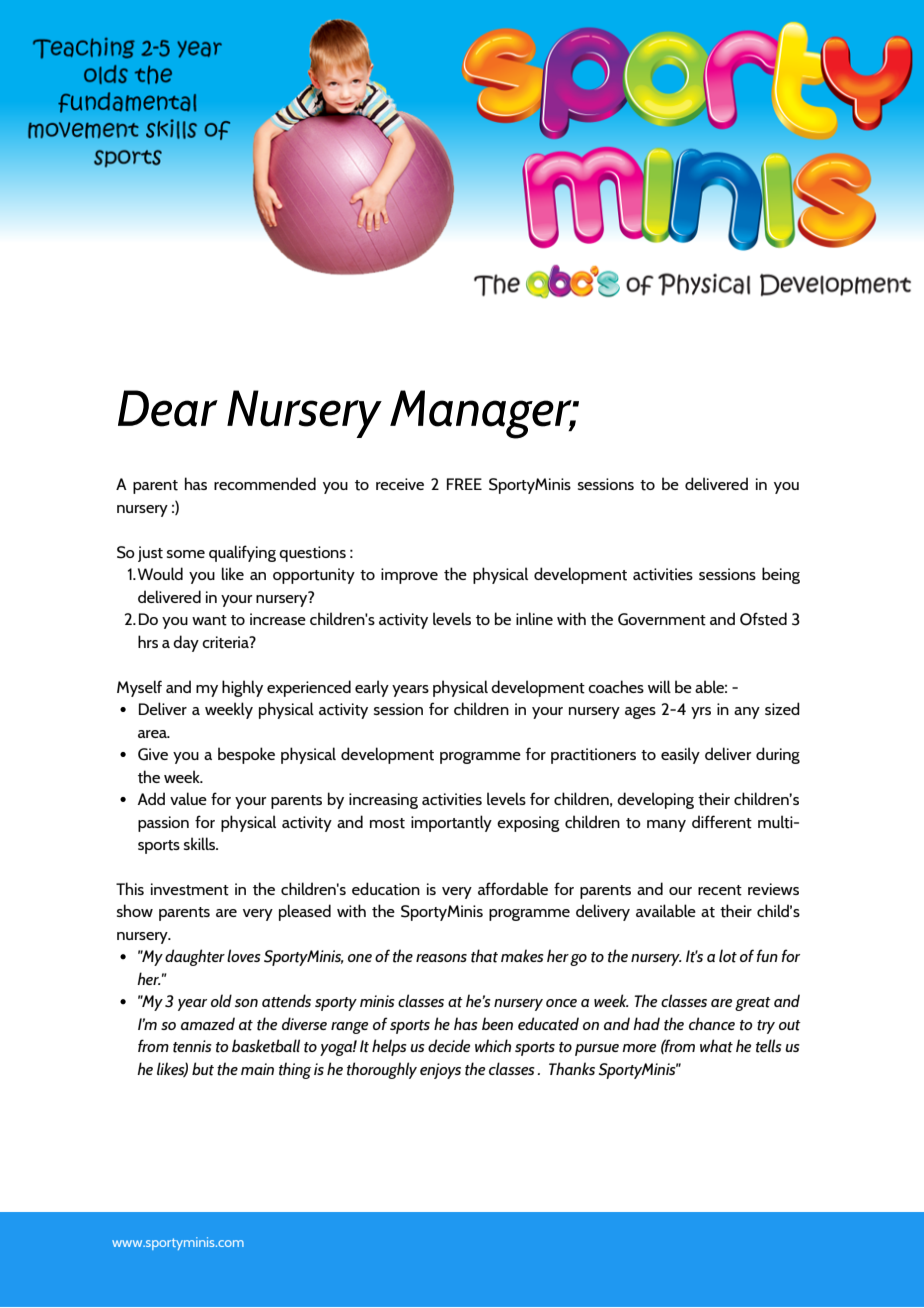 This page has height=1308, width=924. Describe the element at coordinates (192, 1046) in the page. I see `tennis` at that location.
